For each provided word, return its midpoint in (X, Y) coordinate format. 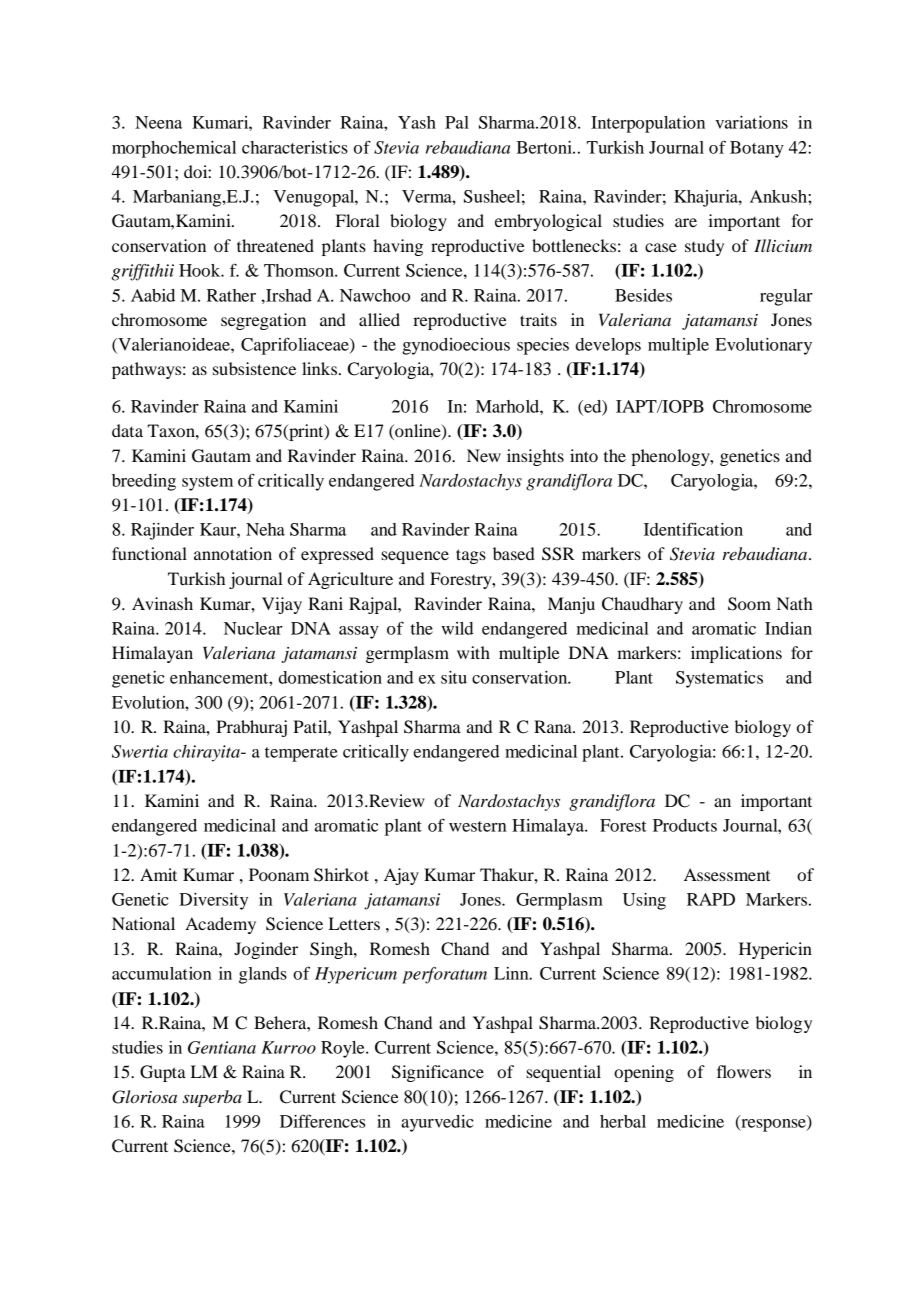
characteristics (295, 147)
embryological (548, 222)
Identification (693, 529)
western (478, 826)
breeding (144, 482)
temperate (301, 754)
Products (685, 825)
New (484, 455)
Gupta (163, 1073)
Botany (757, 149)
